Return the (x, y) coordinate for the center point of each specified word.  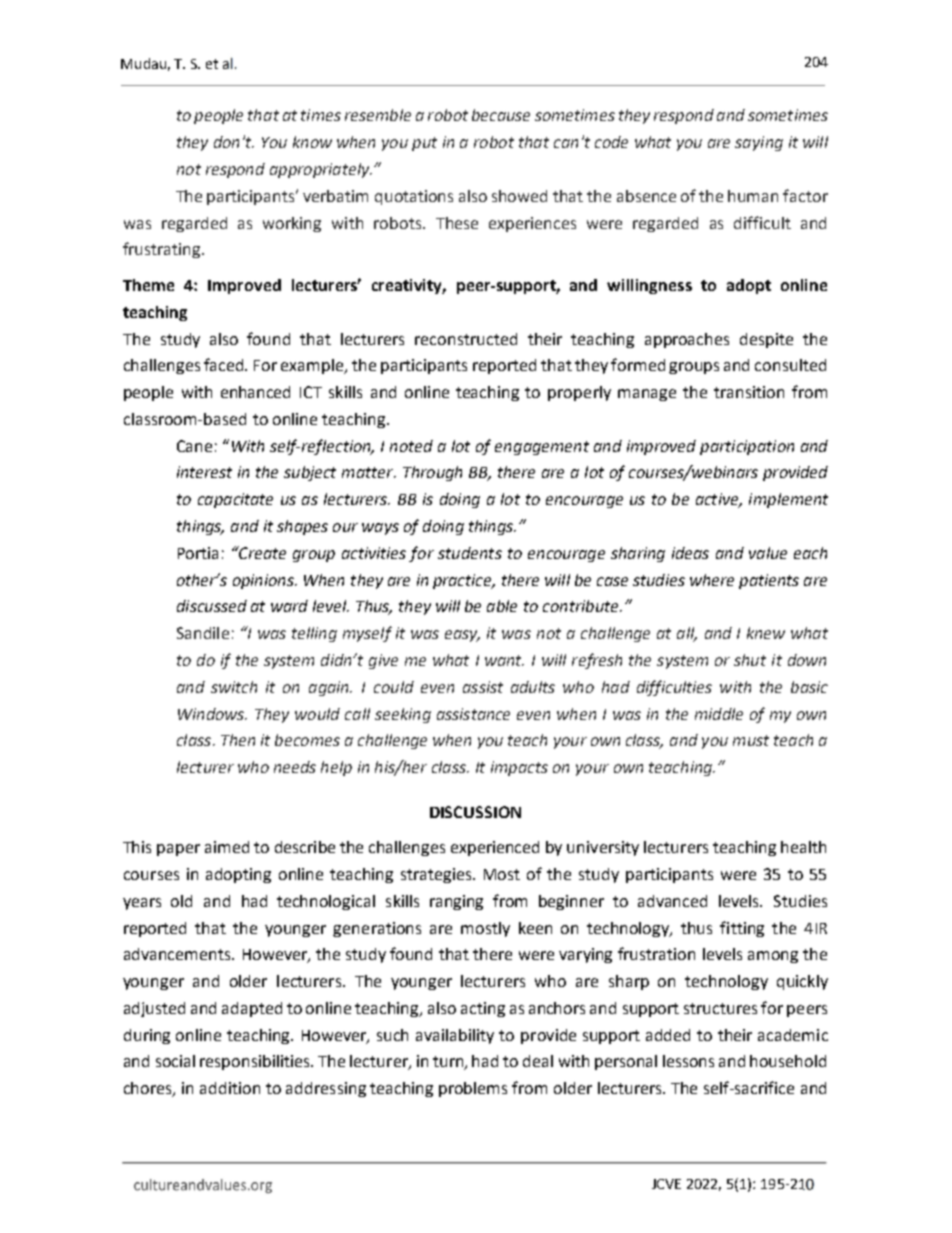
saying (759, 143)
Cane (194, 446)
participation (747, 447)
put (424, 144)
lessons (688, 1061)
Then (238, 740)
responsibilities (256, 1062)
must (751, 740)
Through (432, 473)
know (312, 142)
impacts (519, 768)
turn (449, 1063)
